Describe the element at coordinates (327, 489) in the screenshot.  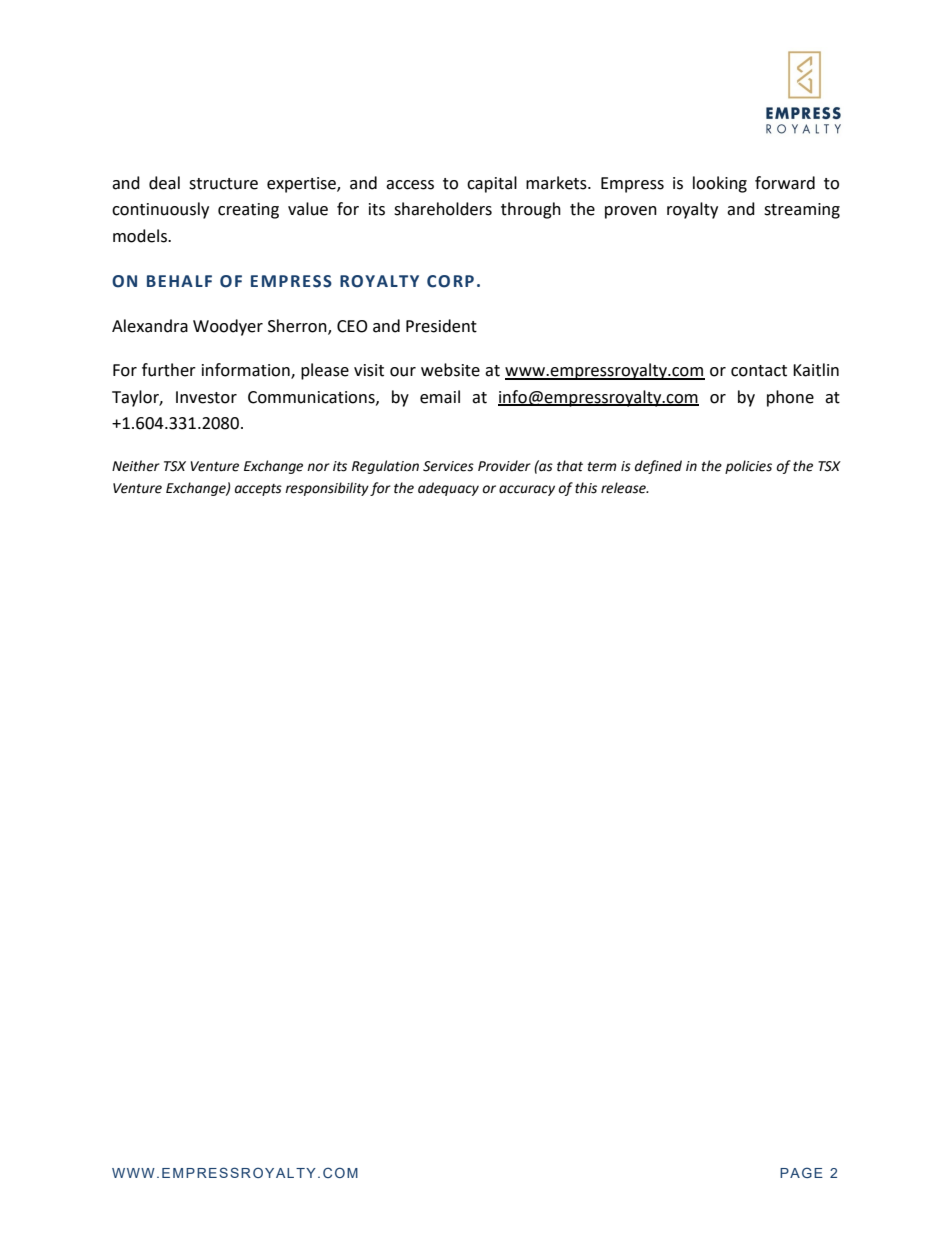
I see `responsibility` at that location.
